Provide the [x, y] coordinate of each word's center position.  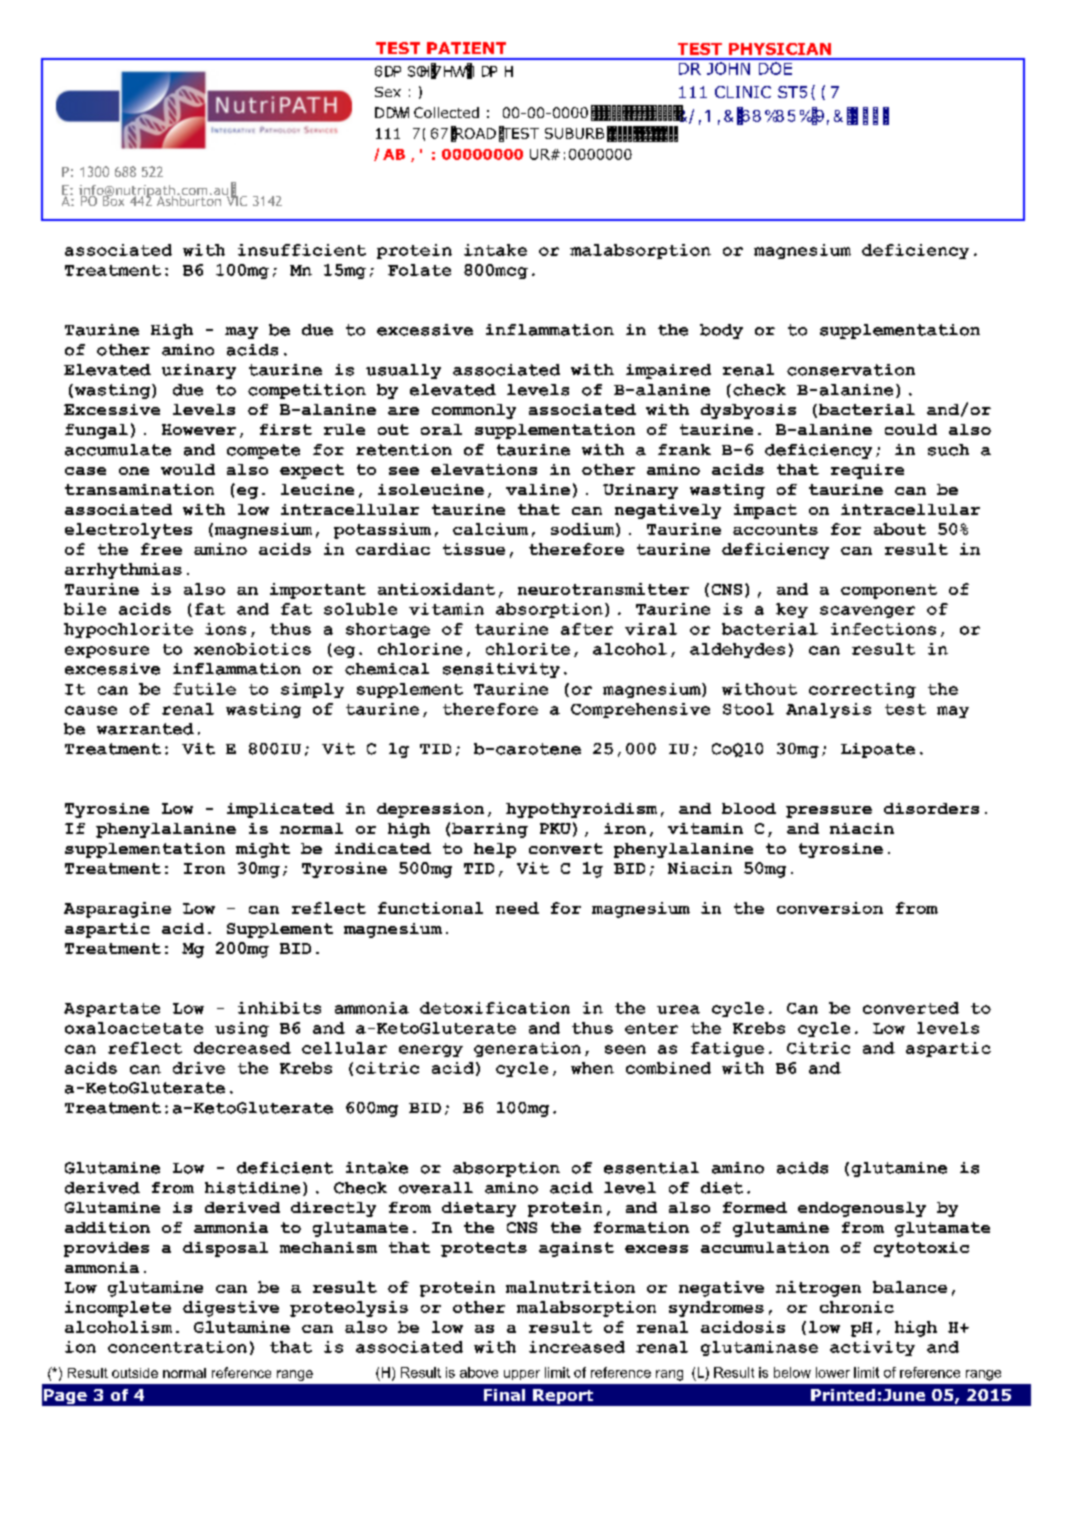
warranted [145, 729]
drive [199, 1068]
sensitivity [501, 670]
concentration [177, 1347]
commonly [474, 411]
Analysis [828, 710]
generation [527, 1049]
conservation [851, 370]
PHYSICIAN [780, 49]
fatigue [727, 1049]
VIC [235, 199]
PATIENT [466, 48]
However [199, 429]
